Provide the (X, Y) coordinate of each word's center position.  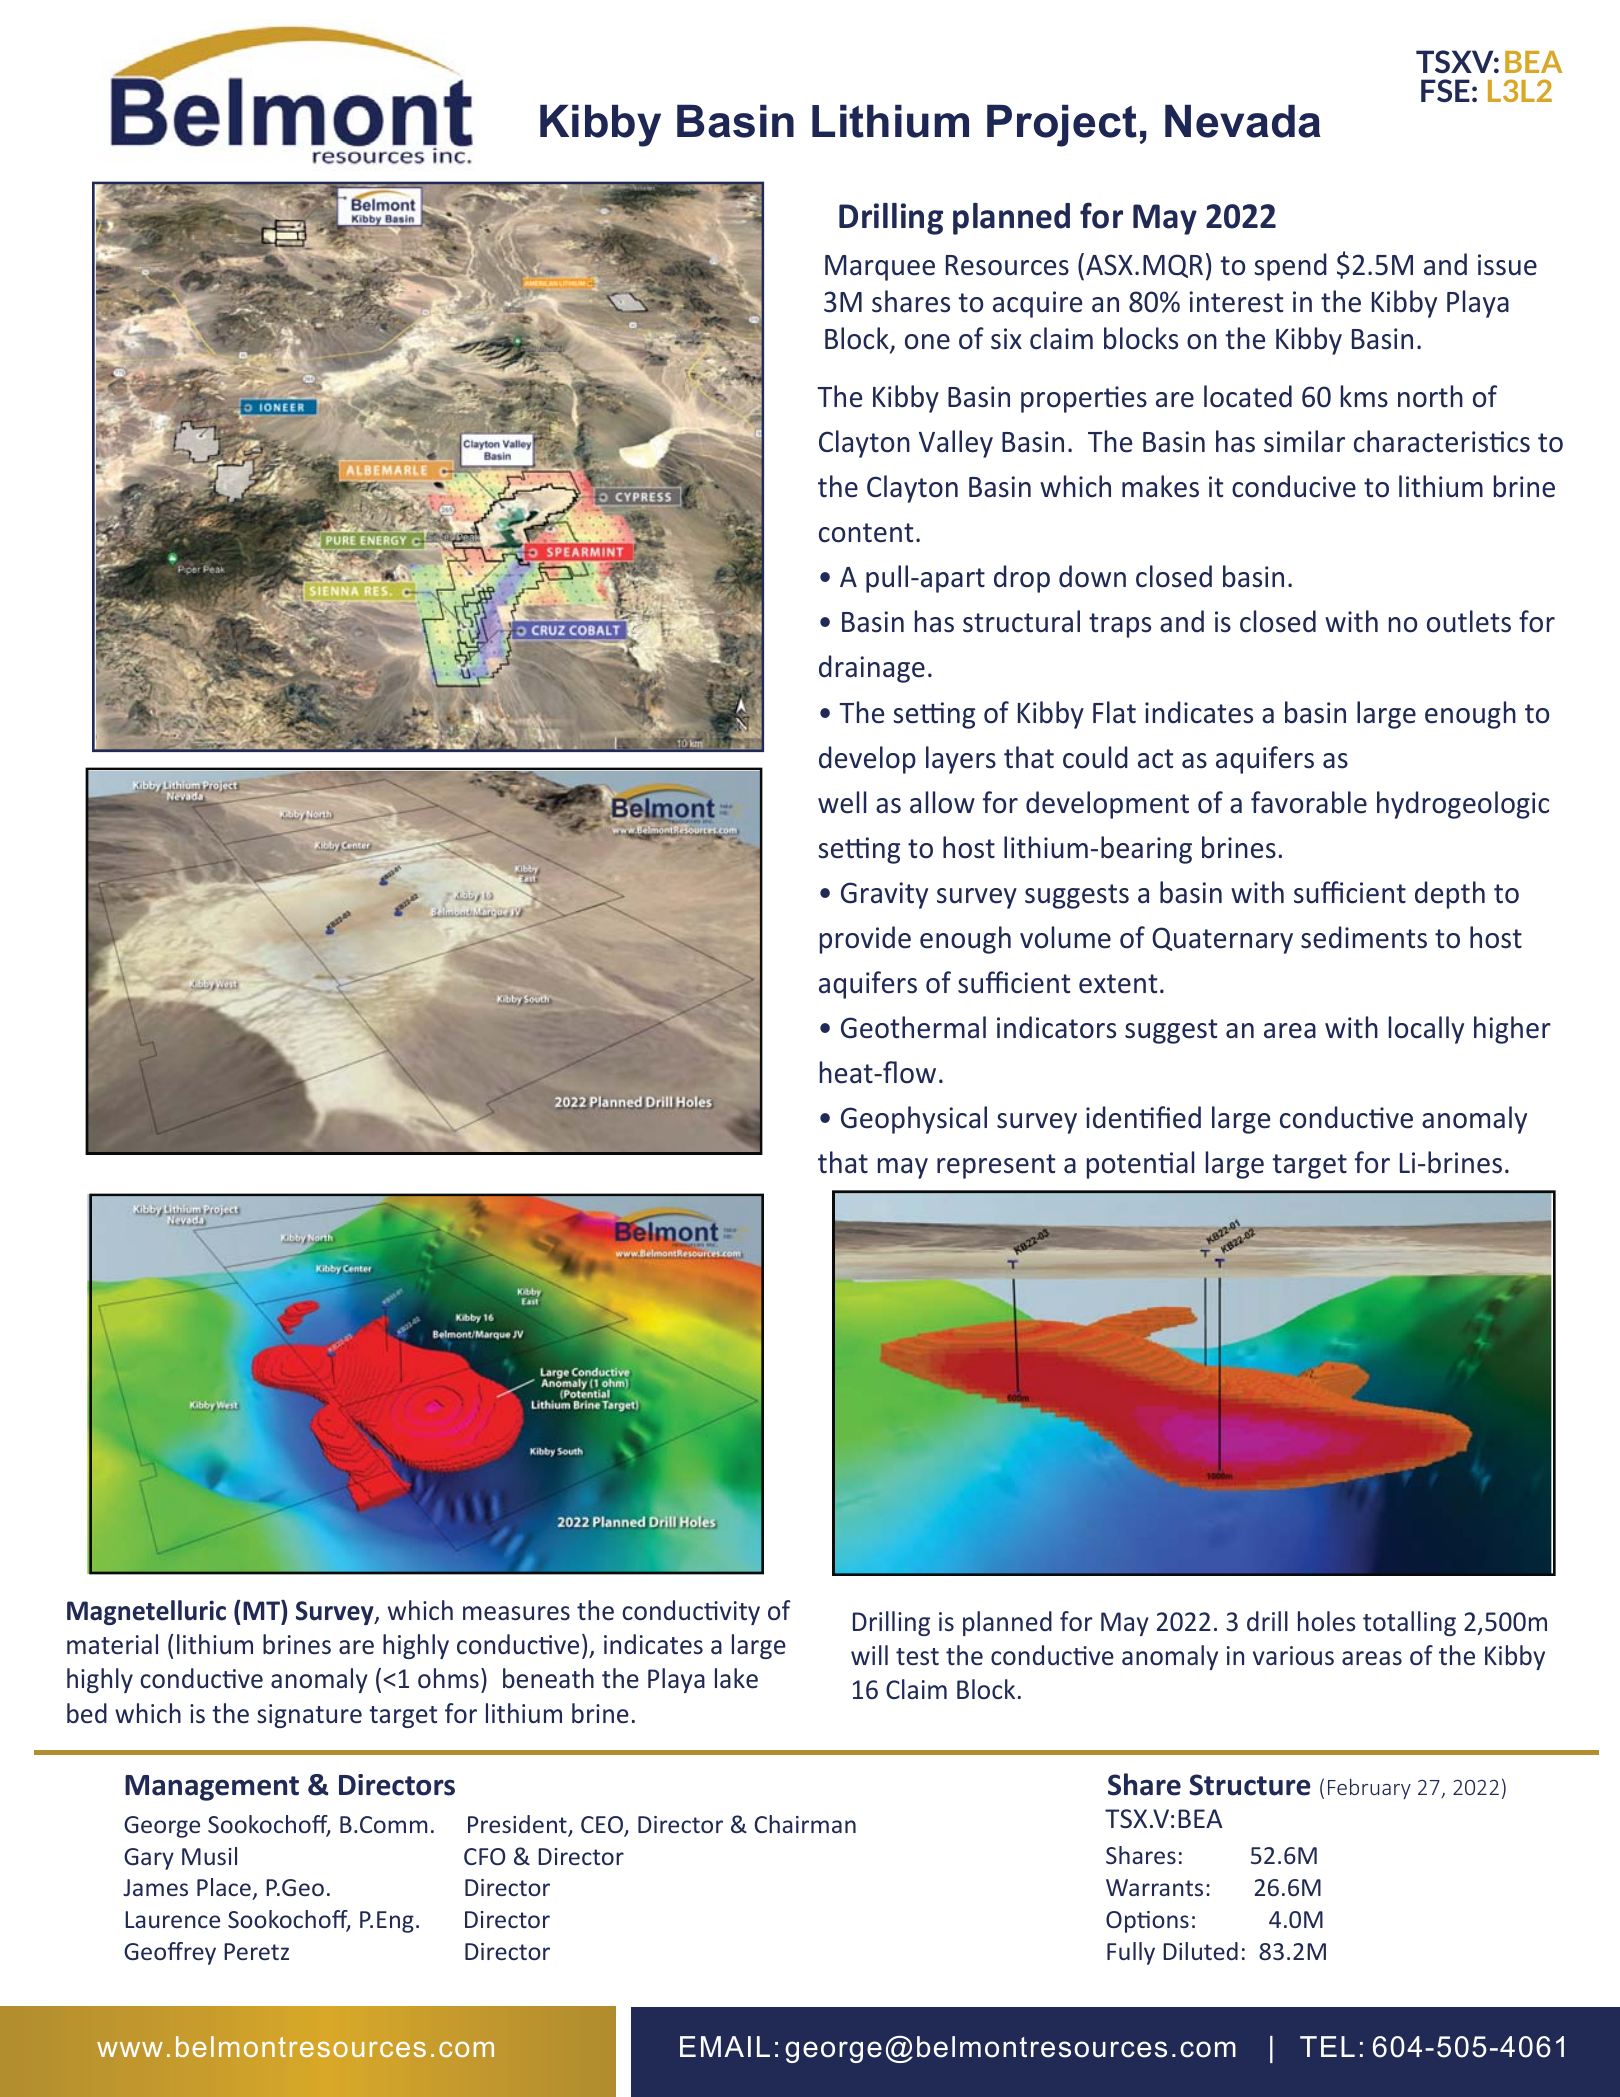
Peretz (256, 1951)
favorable (1309, 802)
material (112, 1644)
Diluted (1200, 1951)
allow (942, 802)
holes (1327, 1621)
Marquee (880, 268)
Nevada (1243, 121)
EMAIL (725, 2046)
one (927, 342)
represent (996, 1166)
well (842, 802)
